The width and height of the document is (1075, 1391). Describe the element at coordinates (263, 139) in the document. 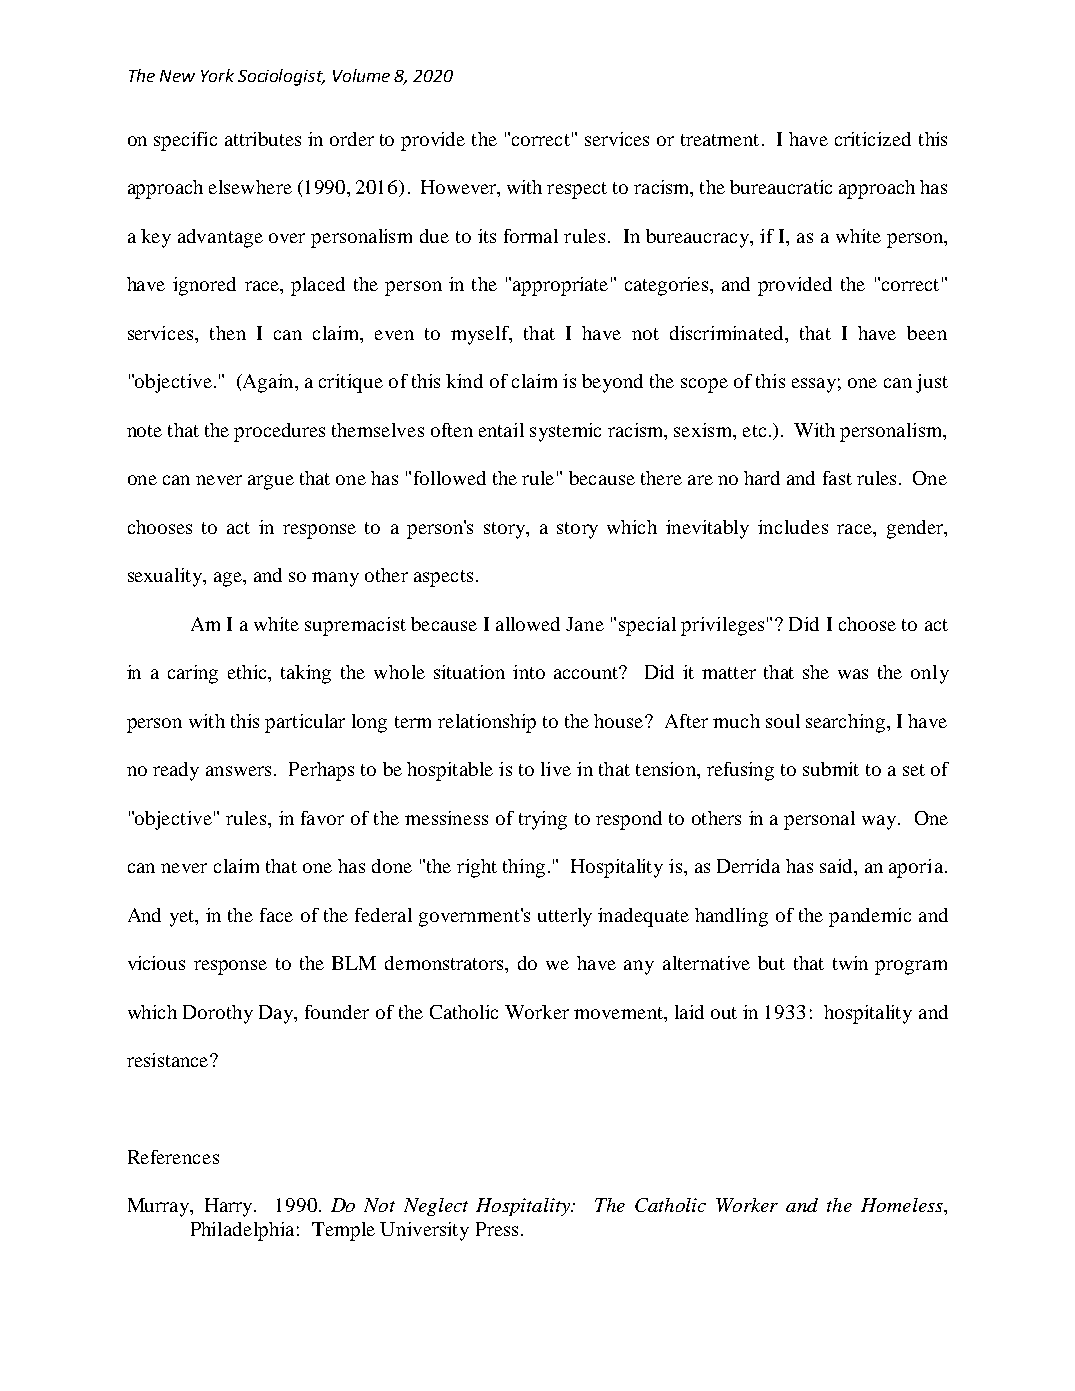

I see `attributes` at that location.
